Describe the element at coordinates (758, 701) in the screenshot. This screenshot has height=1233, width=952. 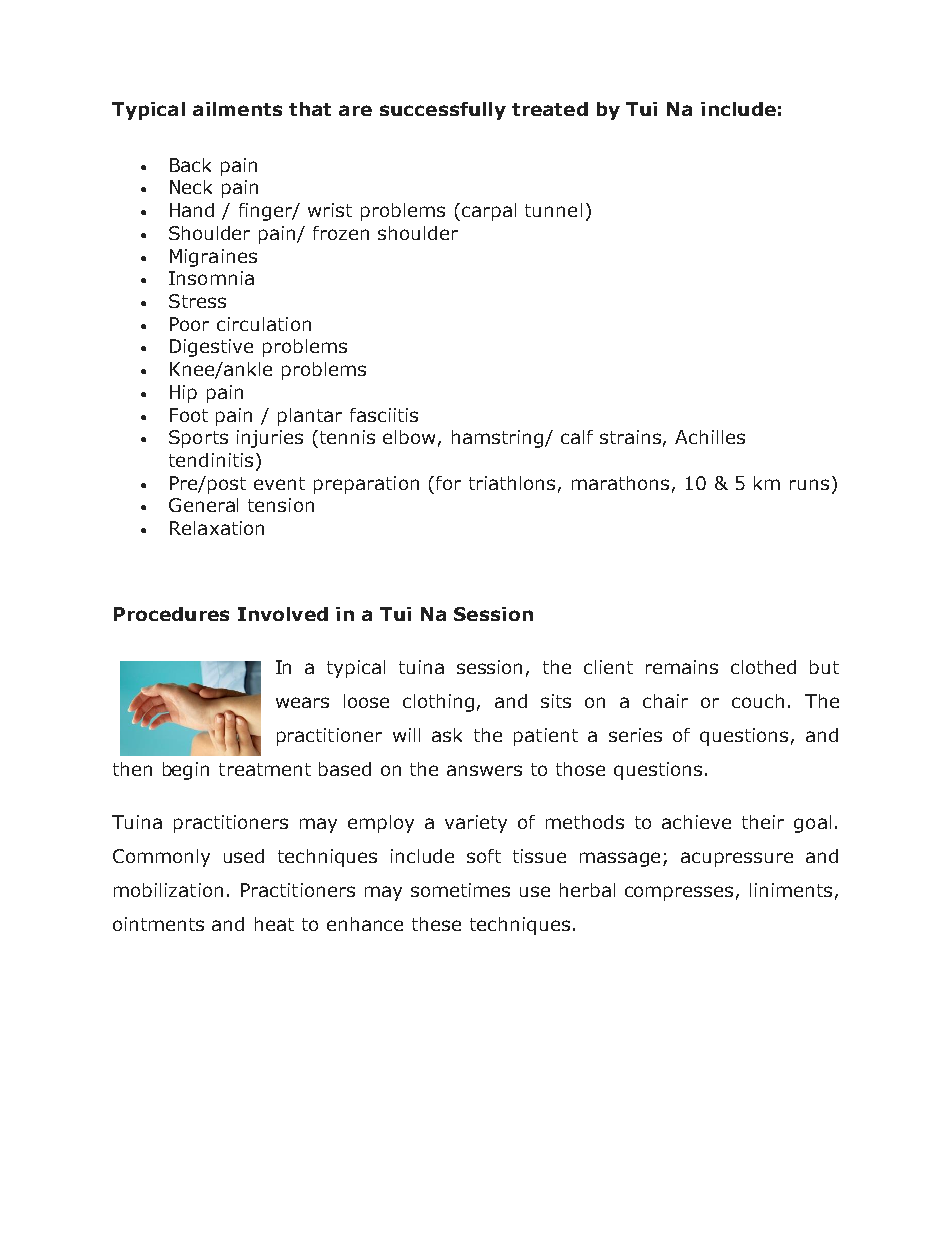
I see `couch` at that location.
